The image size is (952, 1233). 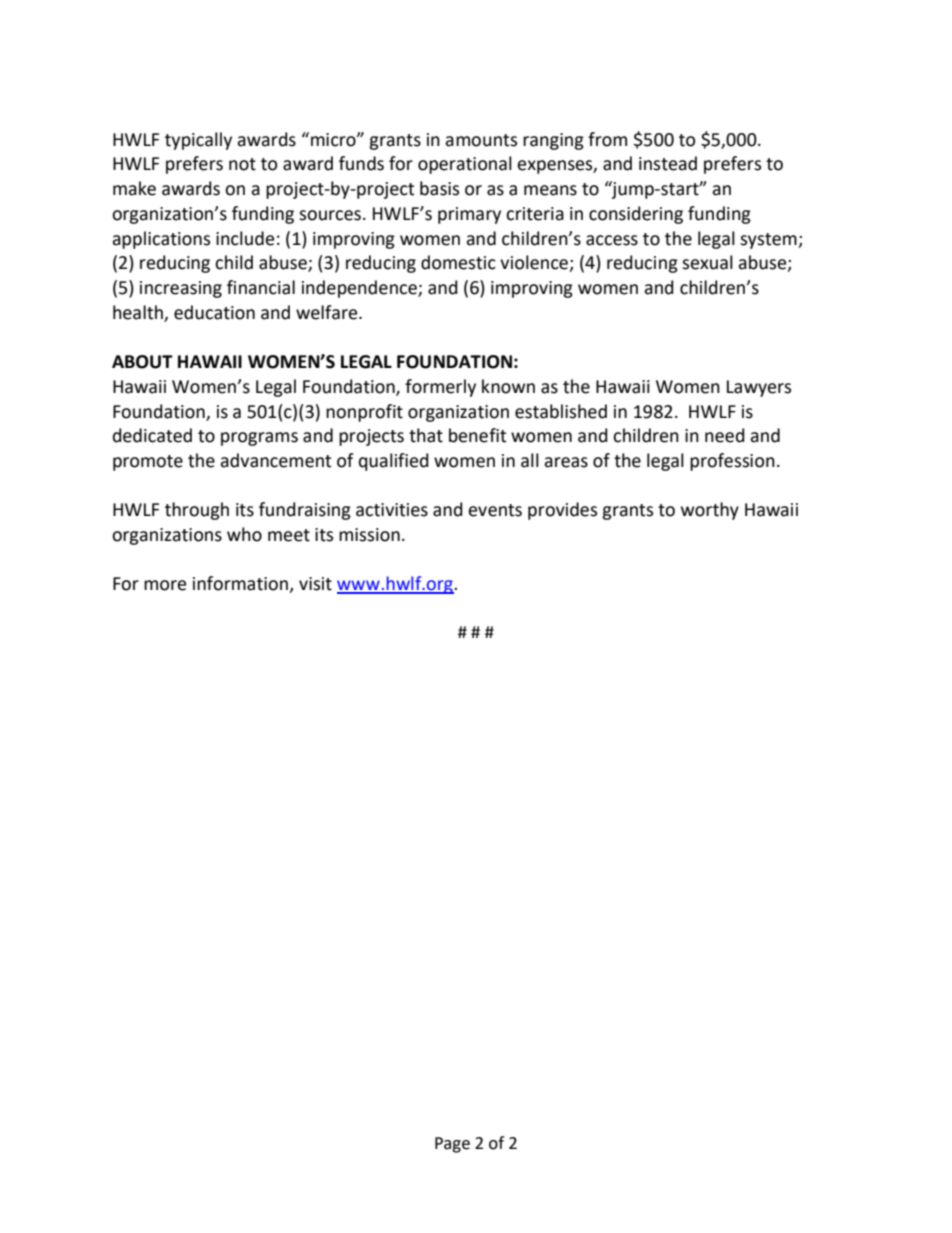 What do you see at coordinates (241, 584) in the screenshot?
I see `information` at bounding box center [241, 584].
